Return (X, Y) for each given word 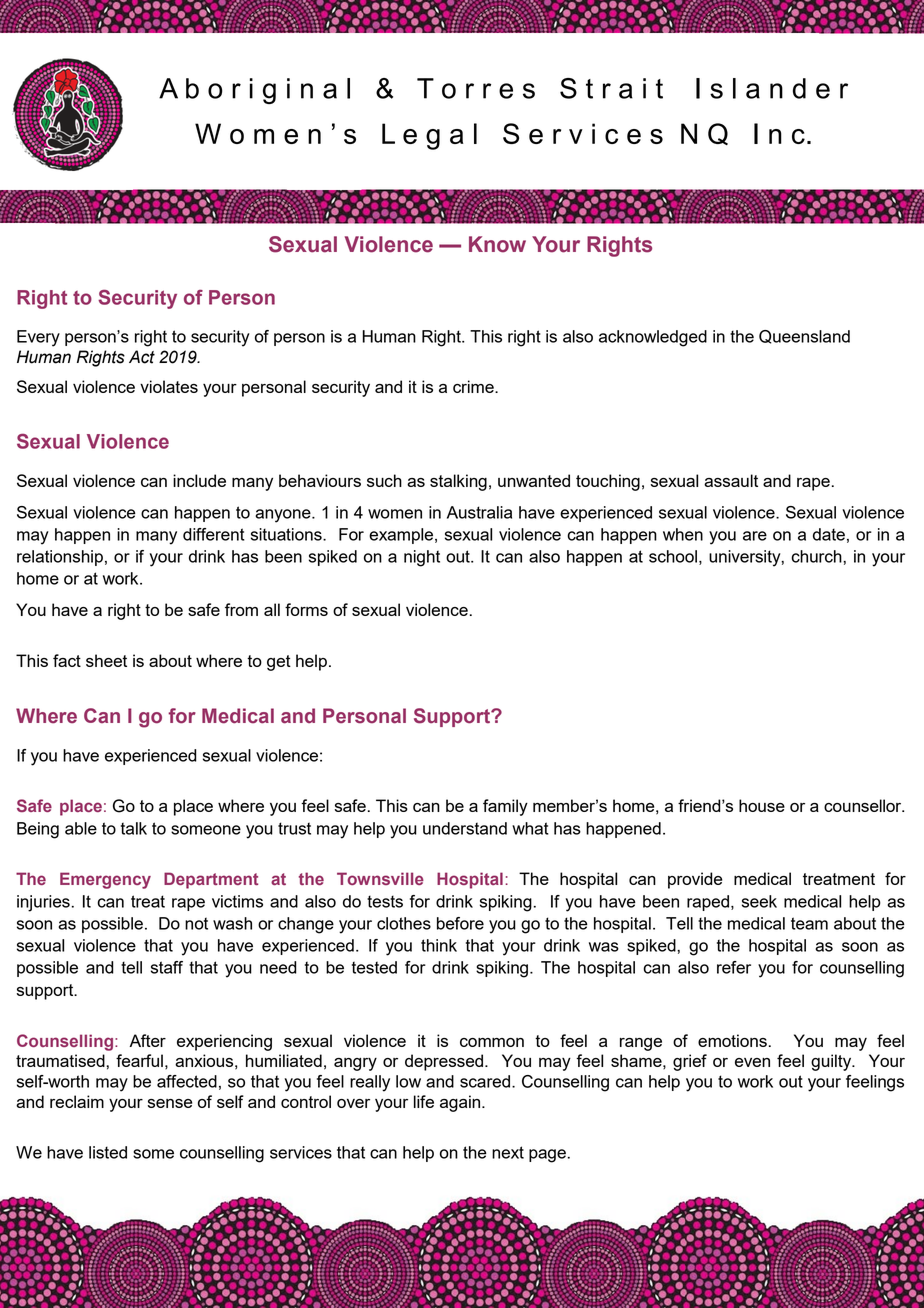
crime (474, 386)
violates (169, 386)
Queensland (804, 337)
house (762, 805)
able (81, 828)
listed (108, 1152)
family (505, 807)
